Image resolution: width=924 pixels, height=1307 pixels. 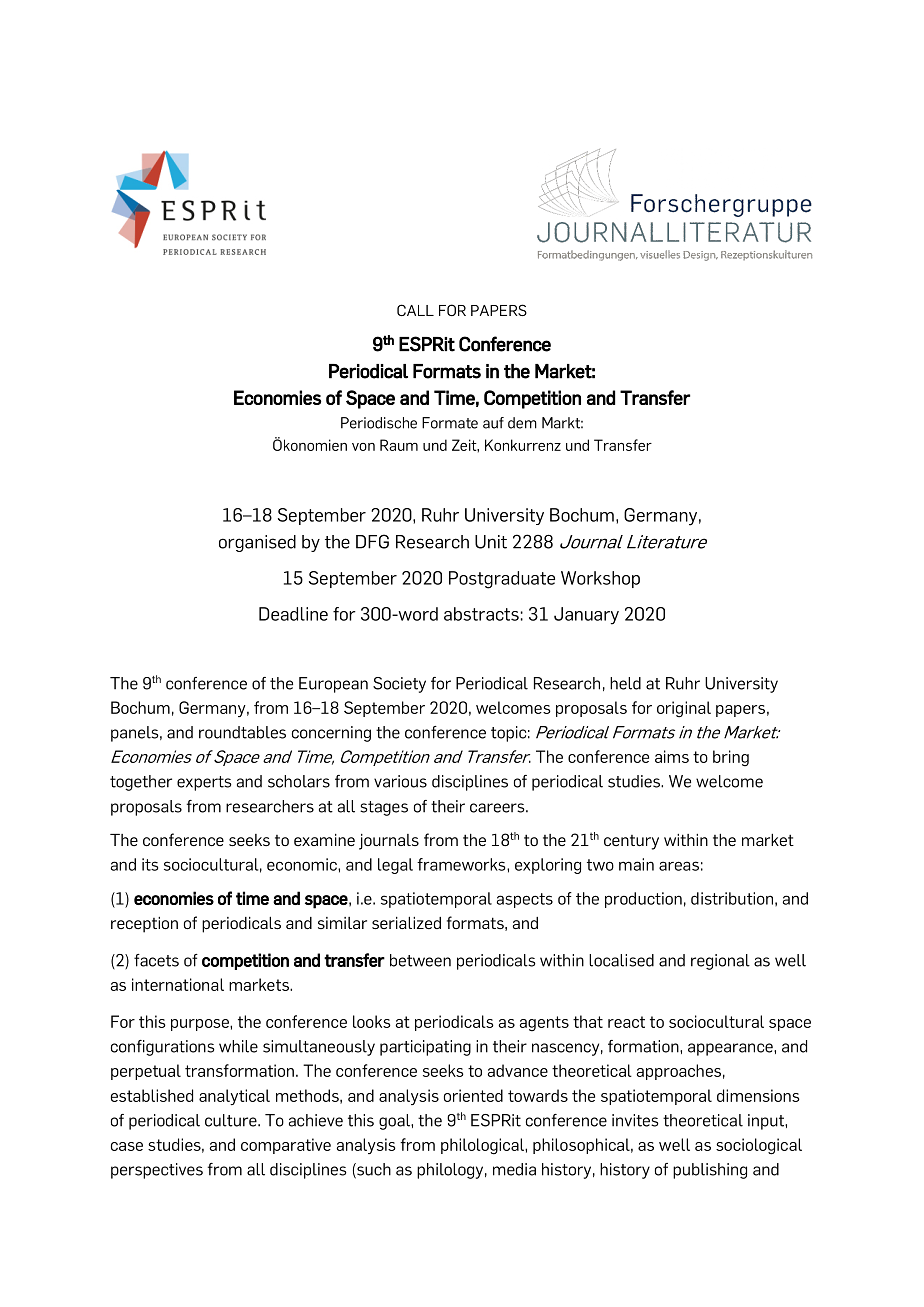 I want to click on goal, so click(x=395, y=1122).
